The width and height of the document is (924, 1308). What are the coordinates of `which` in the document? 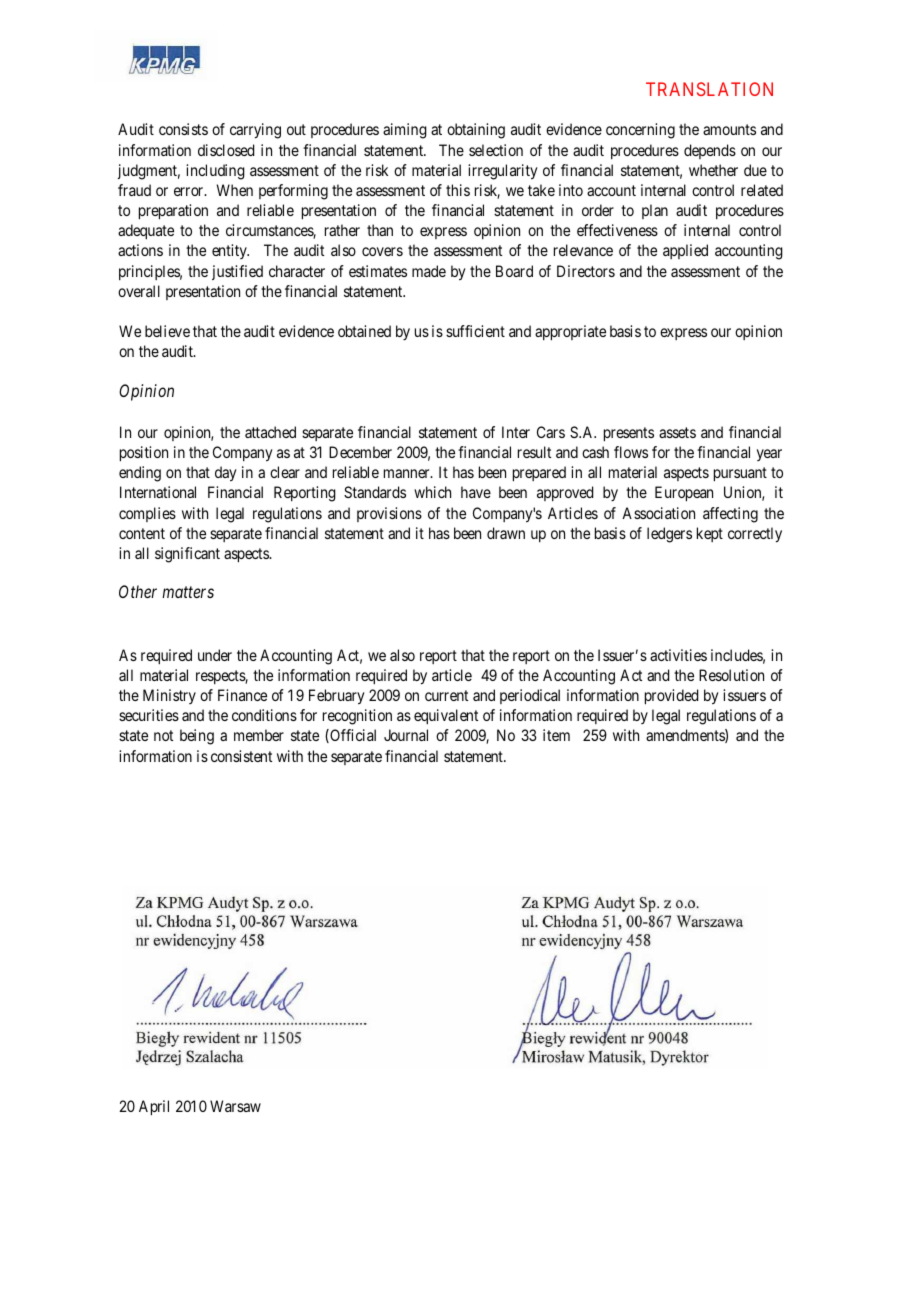 It's located at (432, 492).
